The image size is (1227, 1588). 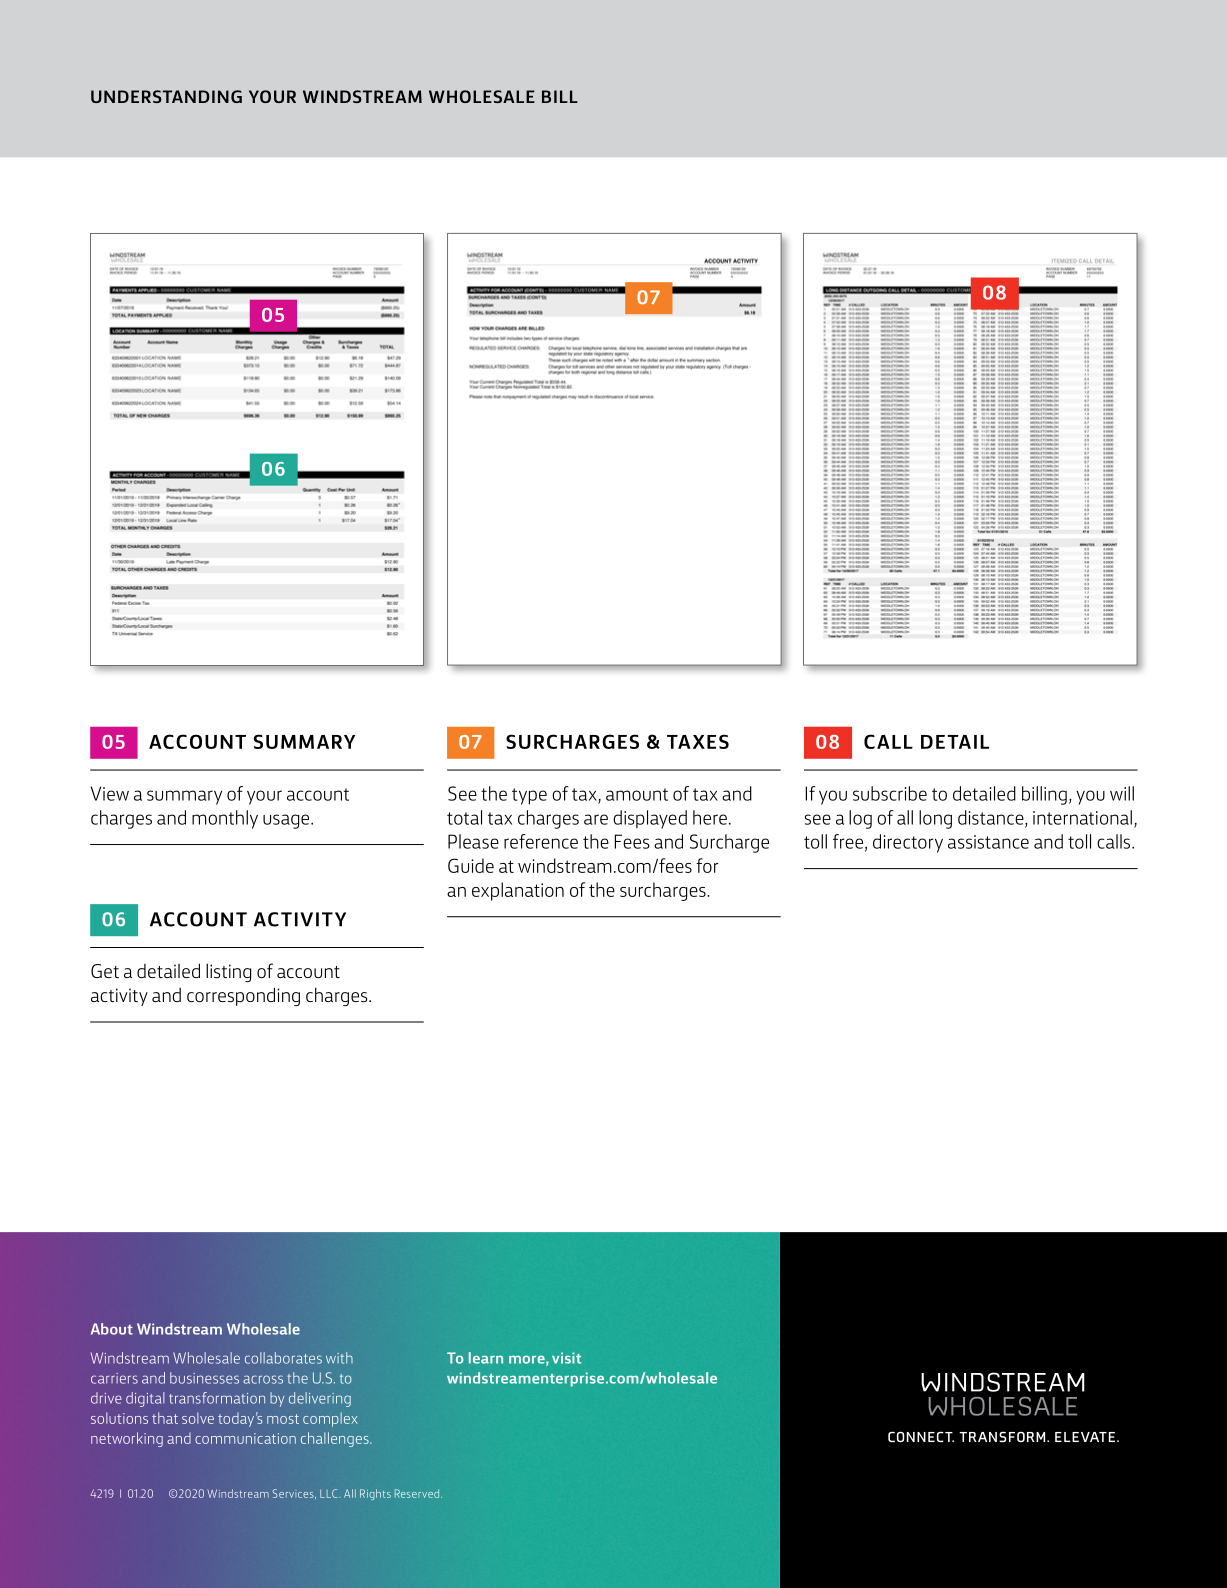 What do you see at coordinates (225, 819) in the screenshot?
I see `monthly` at bounding box center [225, 819].
